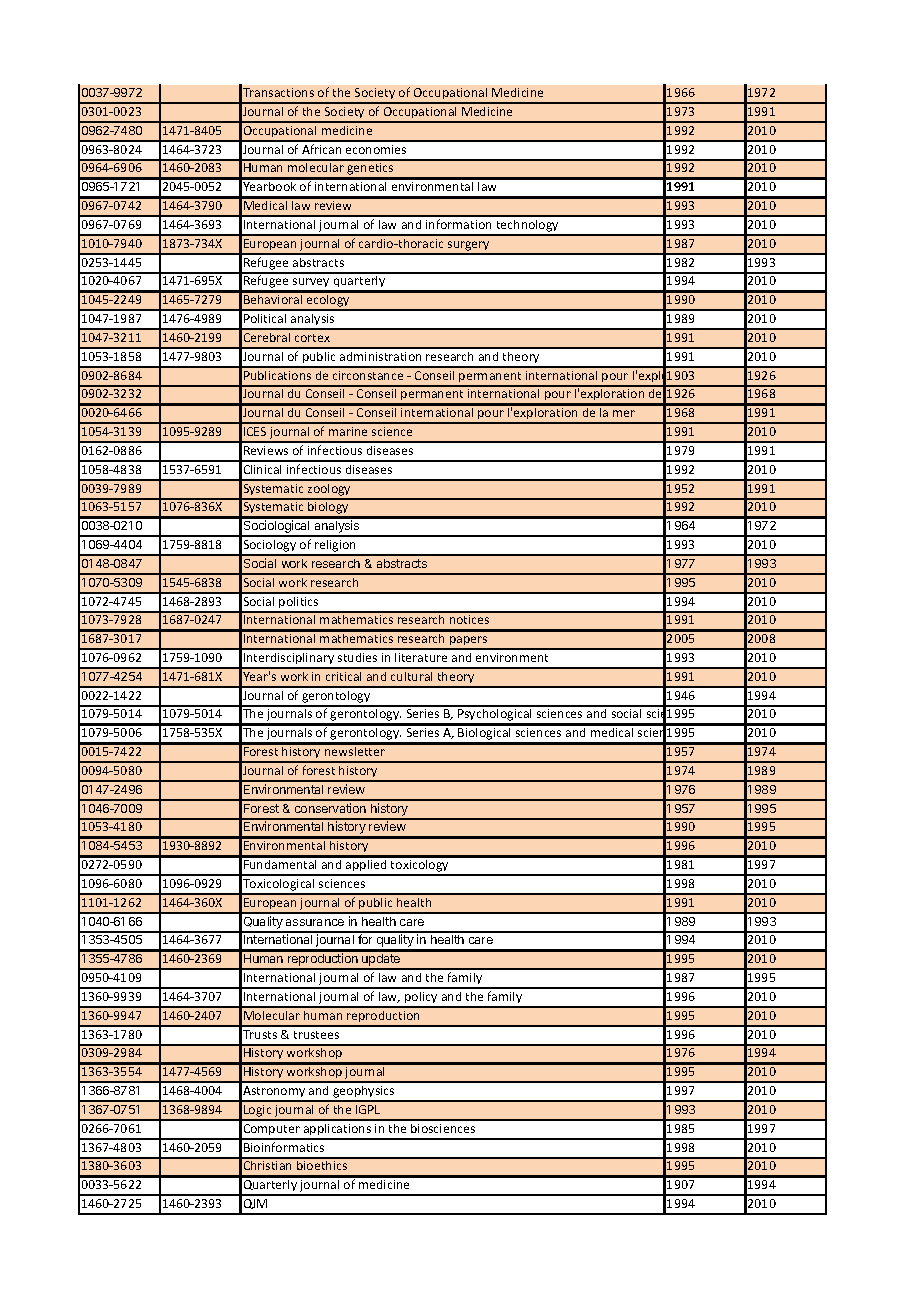 Image resolution: width=924 pixels, height=1308 pixels. Describe the element at coordinates (316, 1035) in the document. I see `trustees` at that location.
